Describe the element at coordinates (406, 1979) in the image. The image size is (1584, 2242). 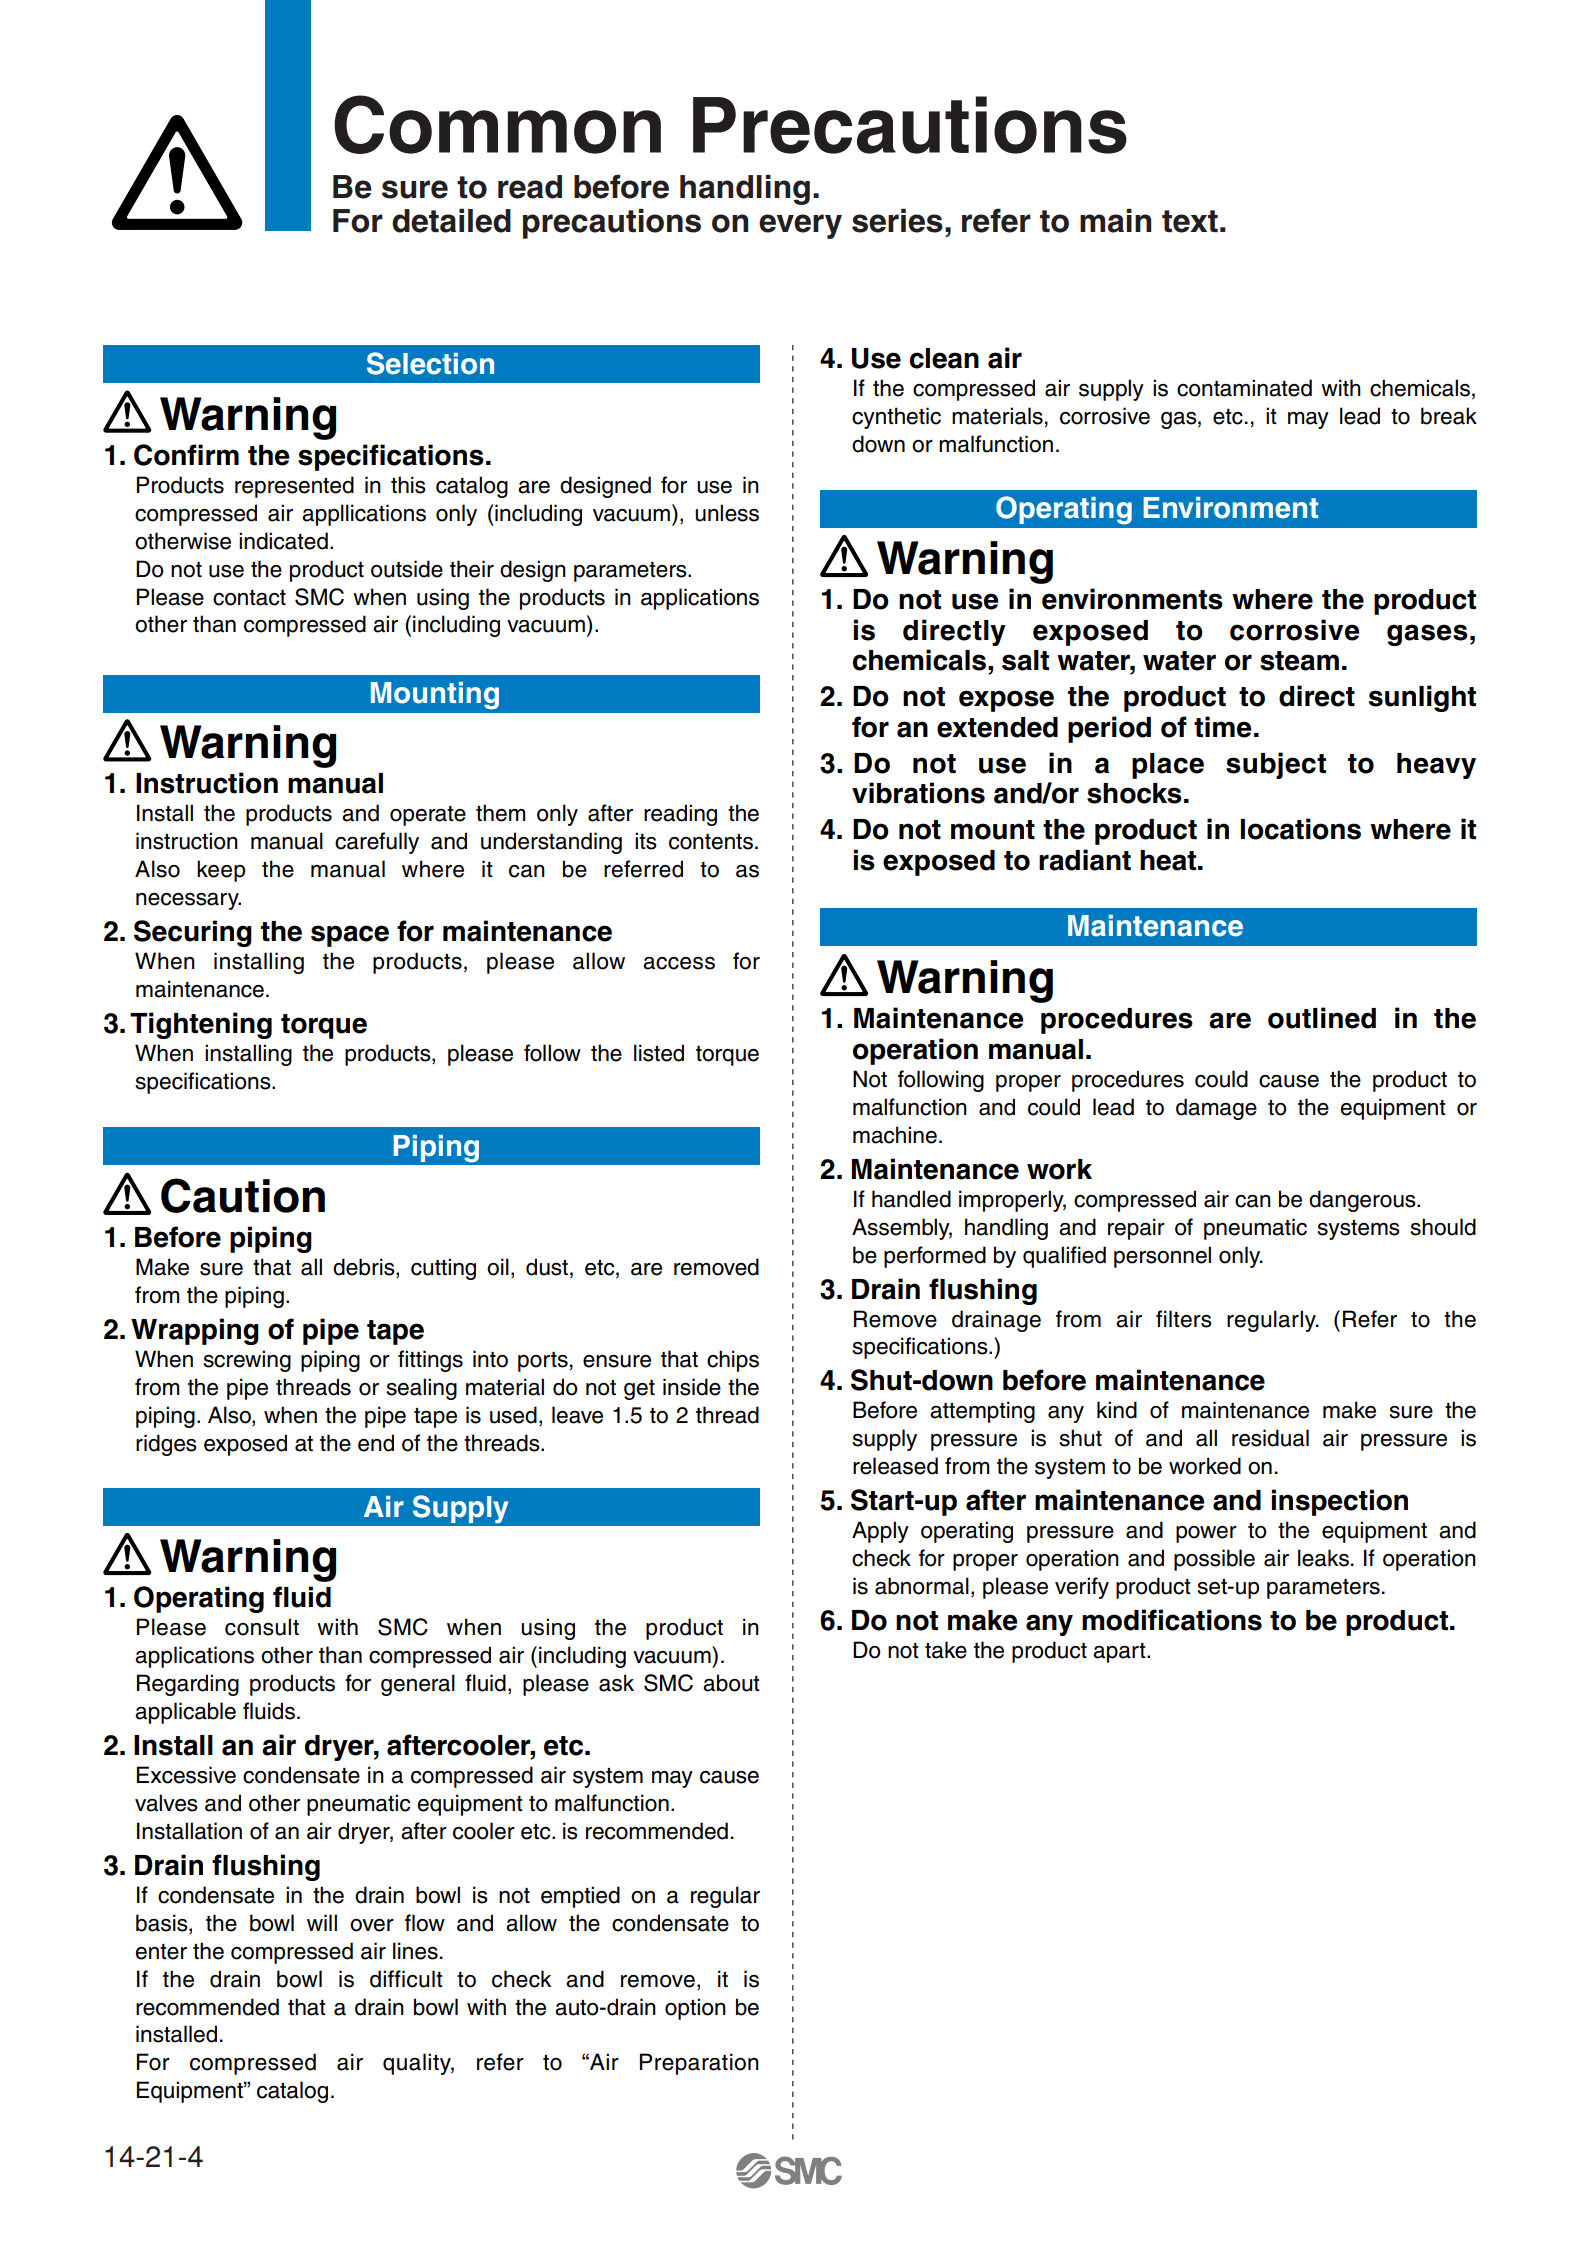
I see `difficult` at that location.
